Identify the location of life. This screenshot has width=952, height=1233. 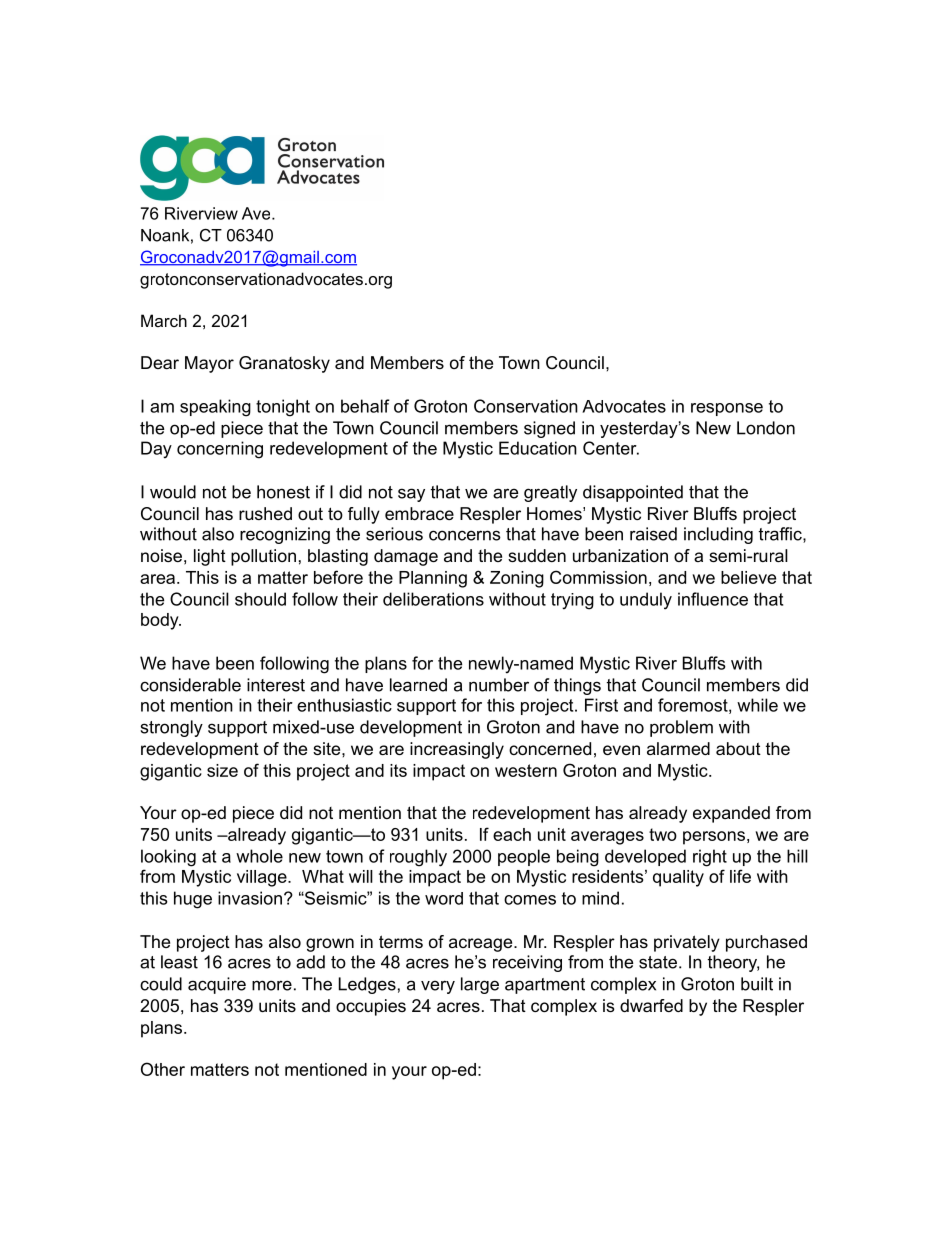
(740, 876).
